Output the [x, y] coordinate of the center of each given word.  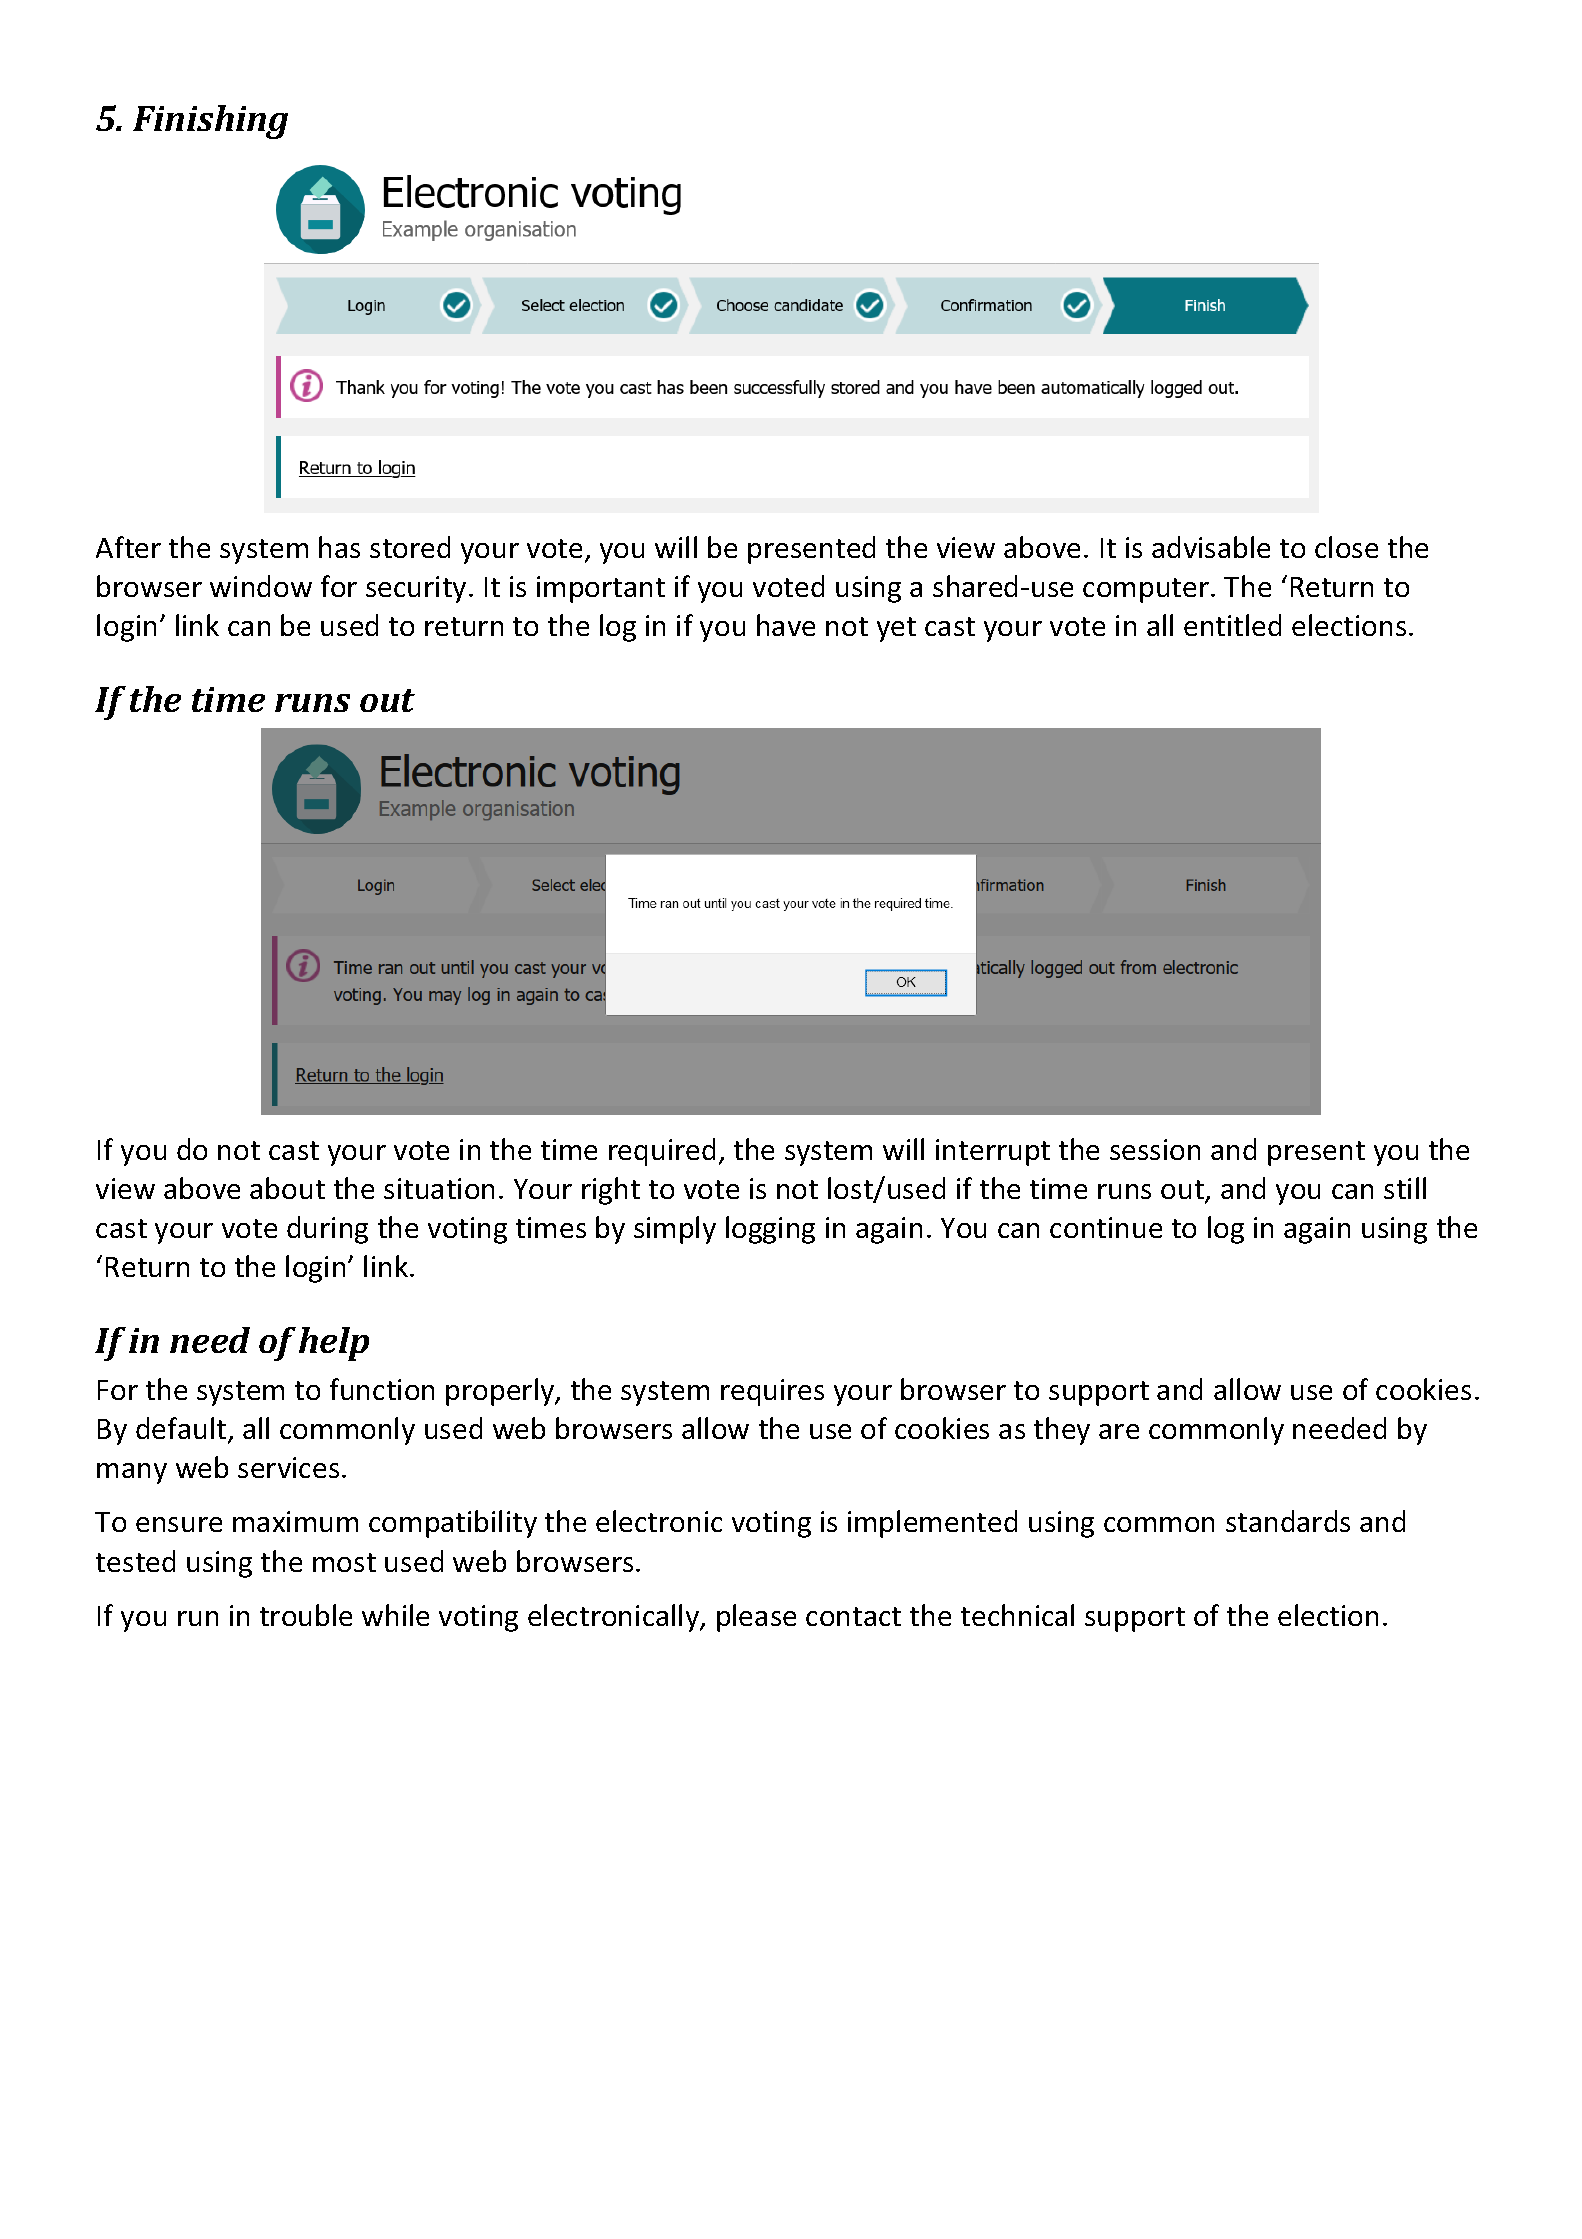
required [662, 1152]
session [1155, 1149]
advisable [1211, 547]
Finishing [210, 122]
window [261, 586]
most [344, 1562]
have [786, 625]
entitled [1232, 625]
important [601, 589]
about [287, 1188]
